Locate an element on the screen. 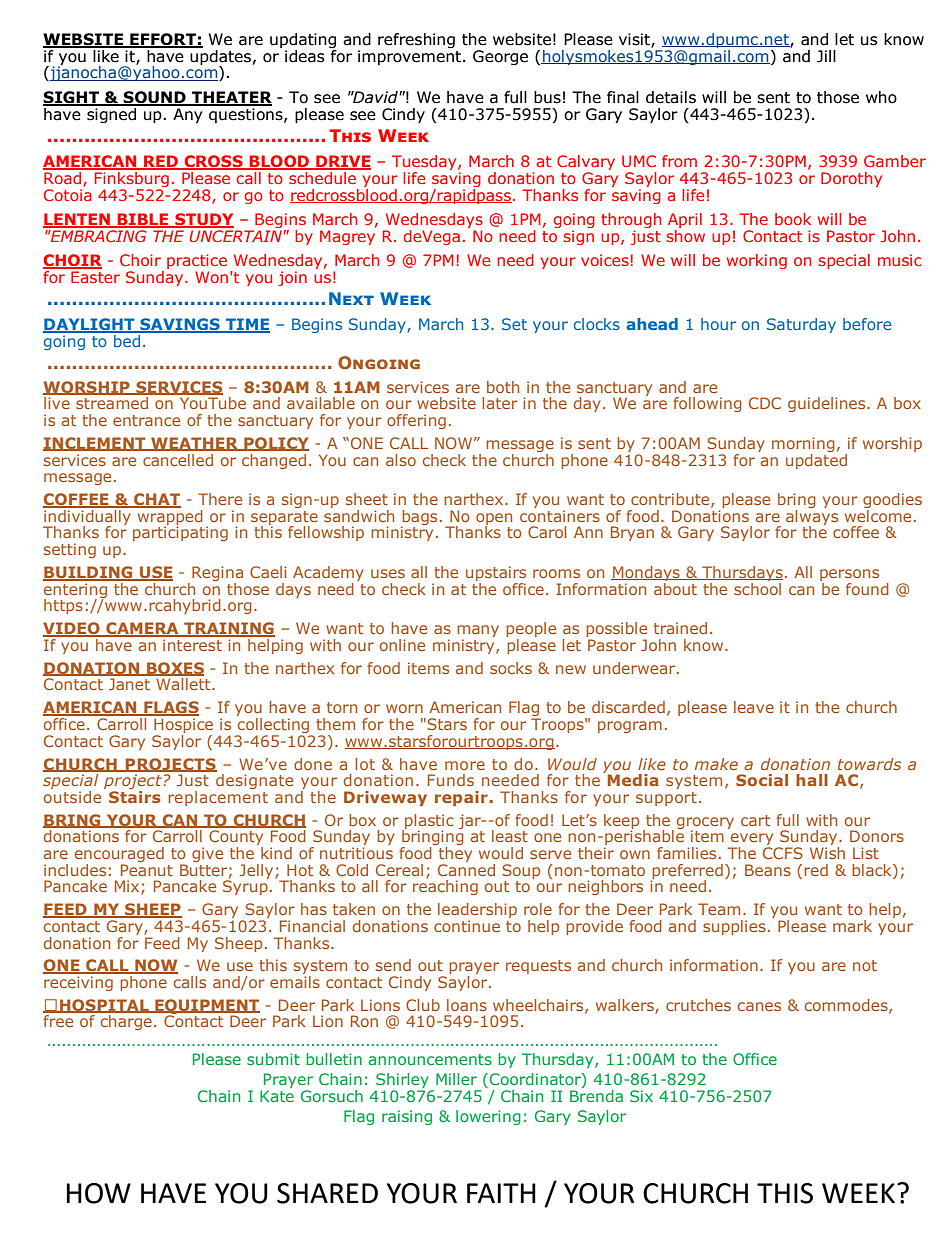 The width and height of the screenshot is (952, 1233). Beans is located at coordinates (768, 870).
